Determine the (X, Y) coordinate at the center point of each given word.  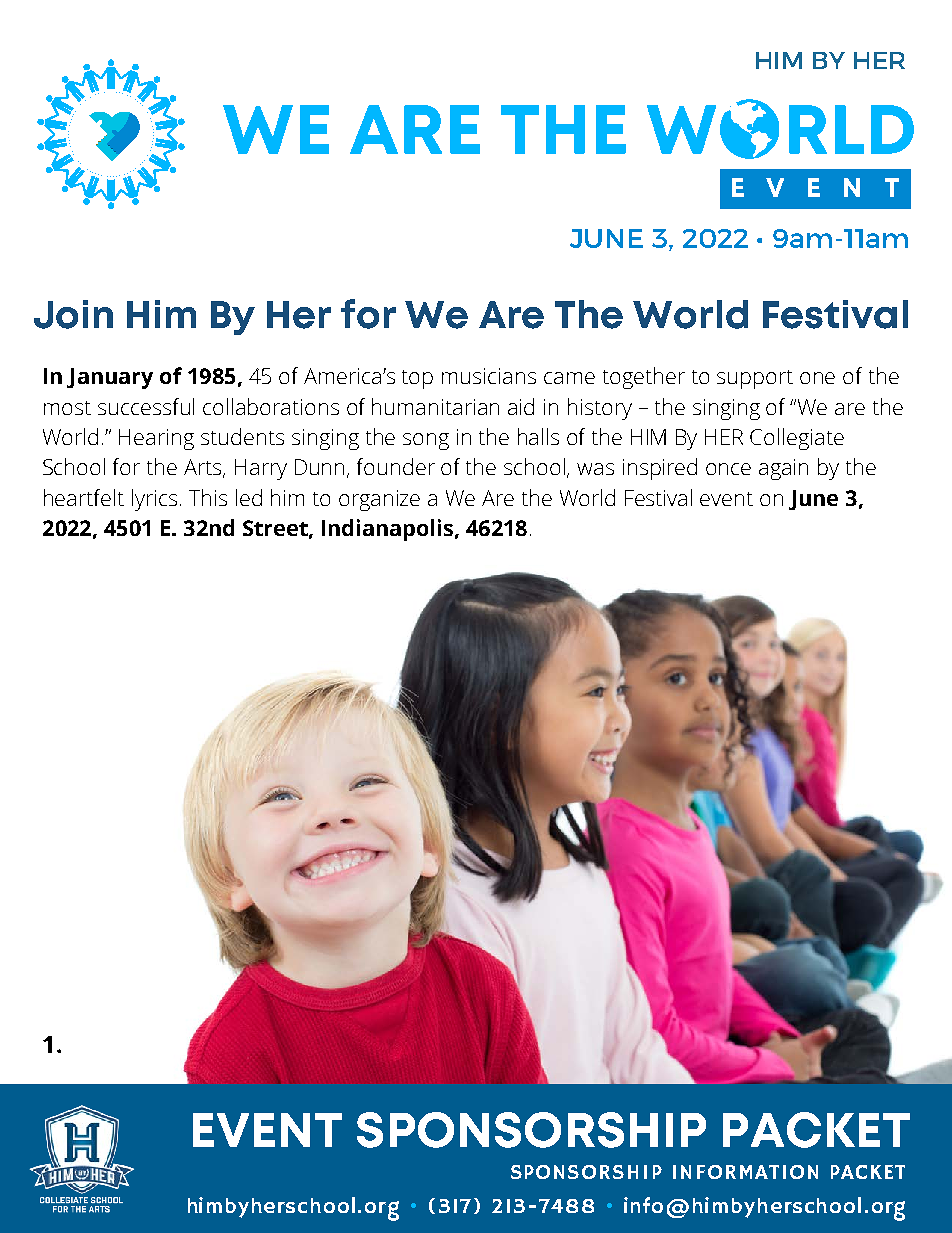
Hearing (156, 439)
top (417, 379)
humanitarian (435, 406)
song (426, 441)
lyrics (156, 500)
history (600, 409)
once (728, 469)
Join (73, 314)
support (755, 379)
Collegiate (797, 439)
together (644, 378)
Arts (204, 468)
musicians (489, 376)
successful (146, 406)
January (110, 378)
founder (396, 466)
